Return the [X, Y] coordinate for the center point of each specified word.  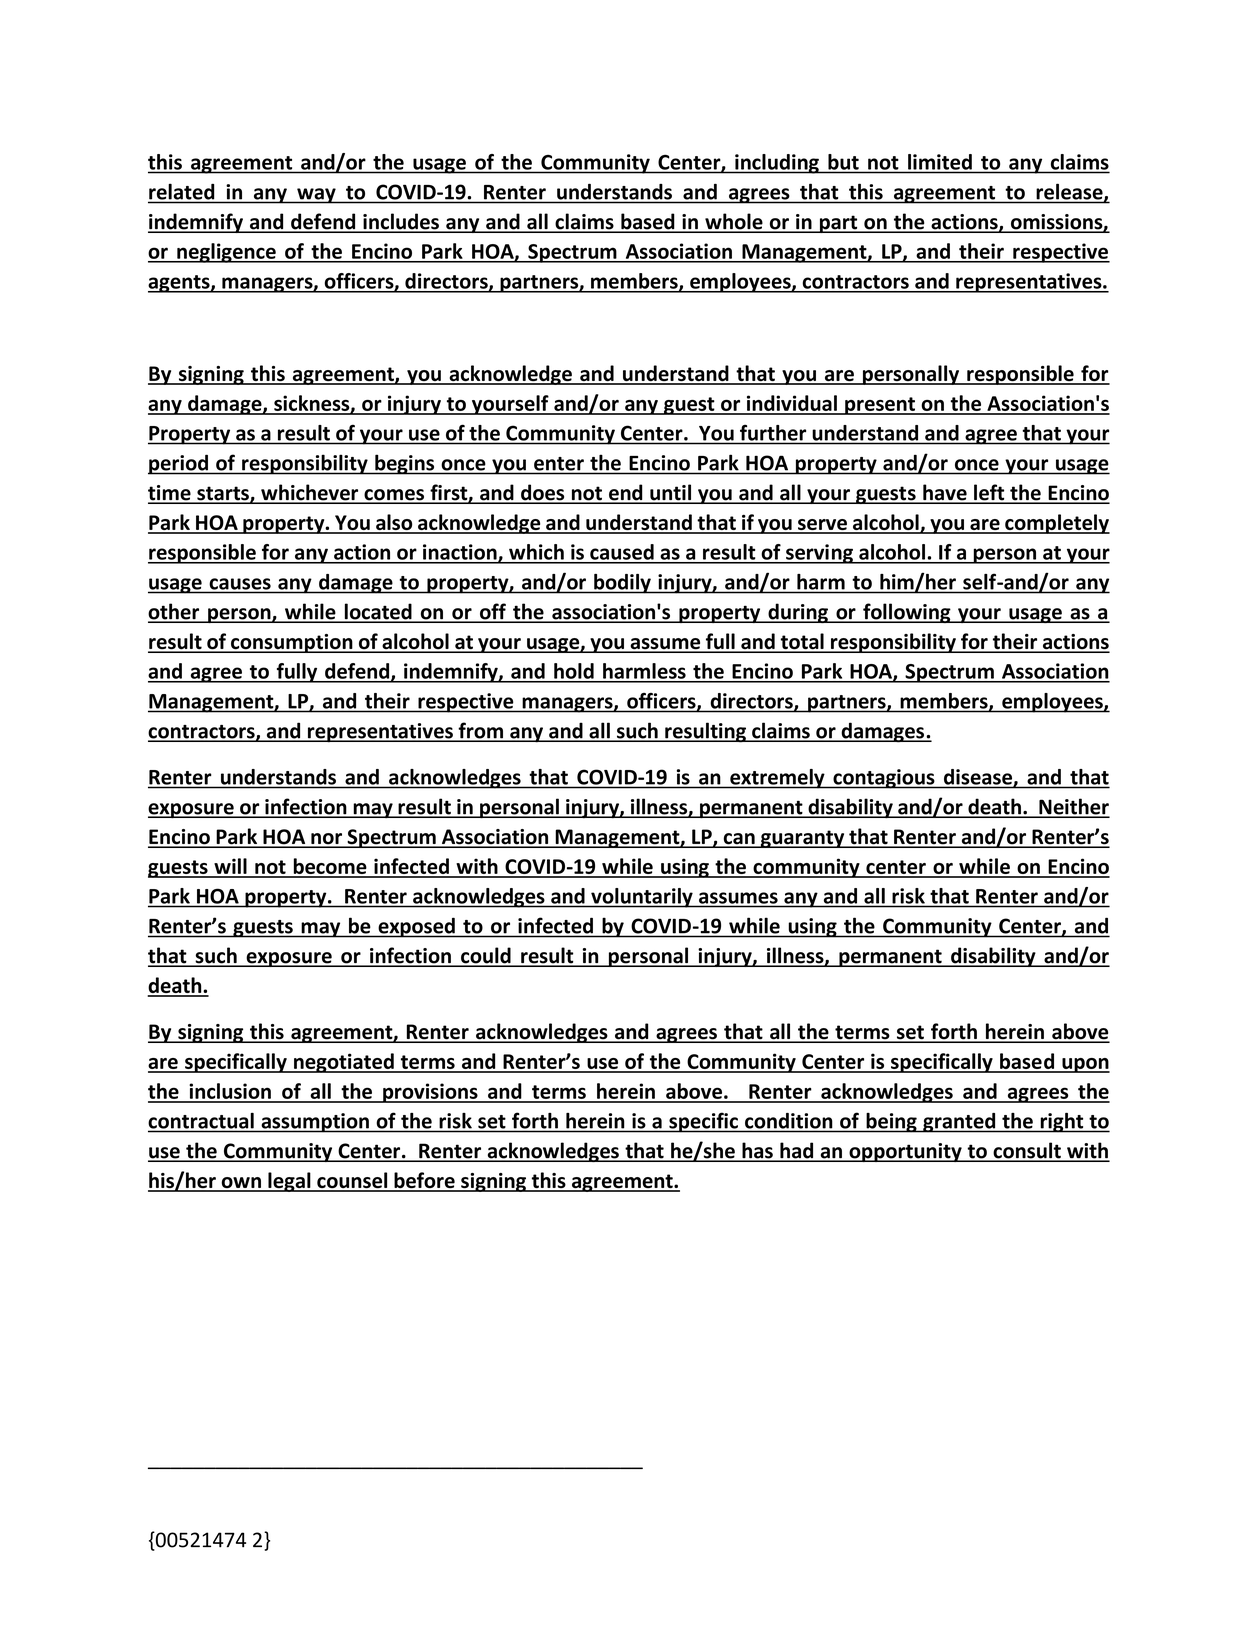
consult [1027, 1151]
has [757, 1151]
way [316, 196]
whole [734, 222]
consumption [292, 643]
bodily [622, 584]
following [907, 613]
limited [940, 162]
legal [289, 1182]
